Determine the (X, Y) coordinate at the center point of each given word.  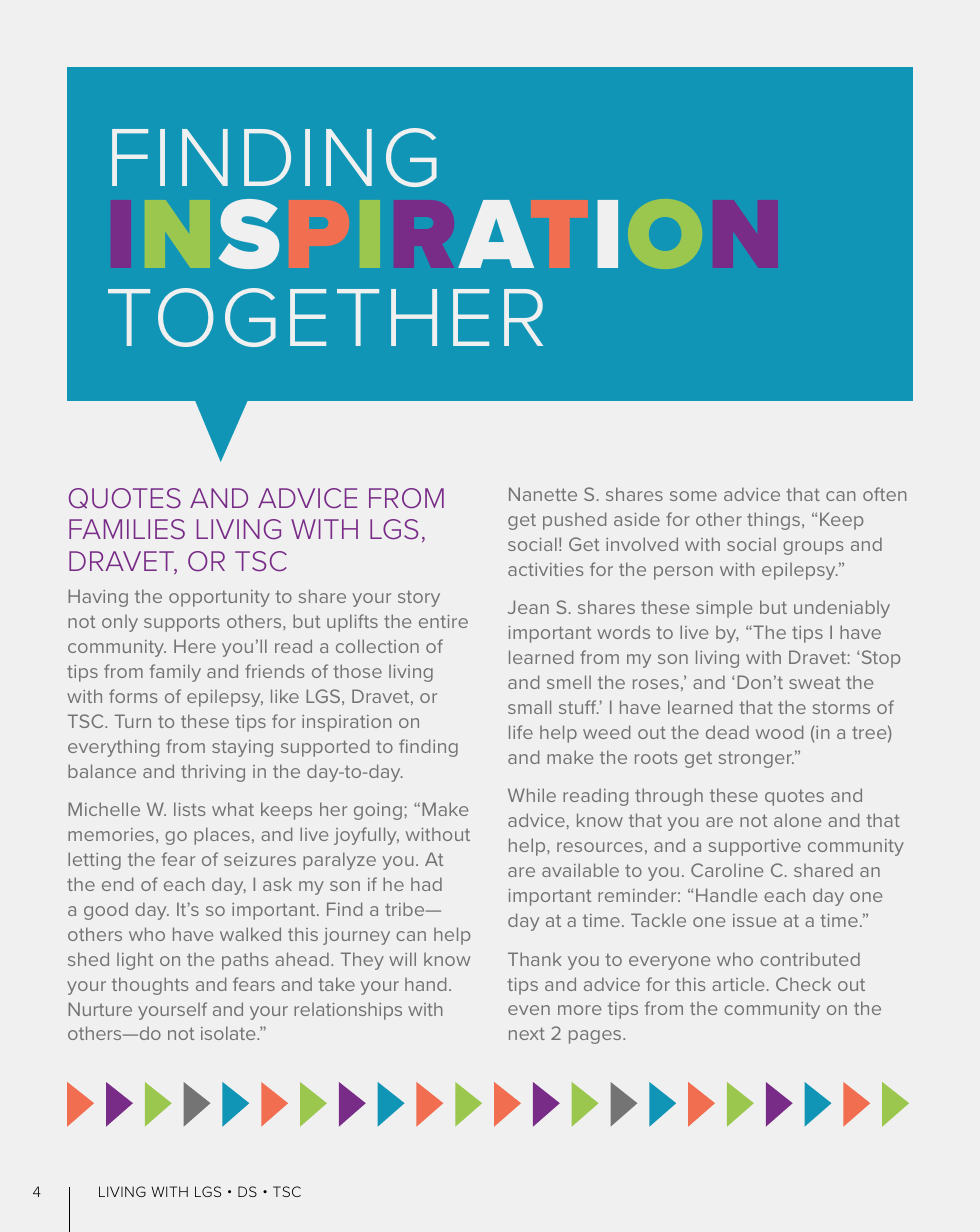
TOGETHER (325, 317)
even (529, 1010)
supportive (755, 847)
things (775, 521)
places (222, 836)
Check (803, 984)
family (175, 673)
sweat (814, 682)
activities (545, 569)
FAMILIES (127, 529)
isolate (229, 1033)
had (426, 884)
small (529, 707)
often (884, 494)
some (693, 496)
